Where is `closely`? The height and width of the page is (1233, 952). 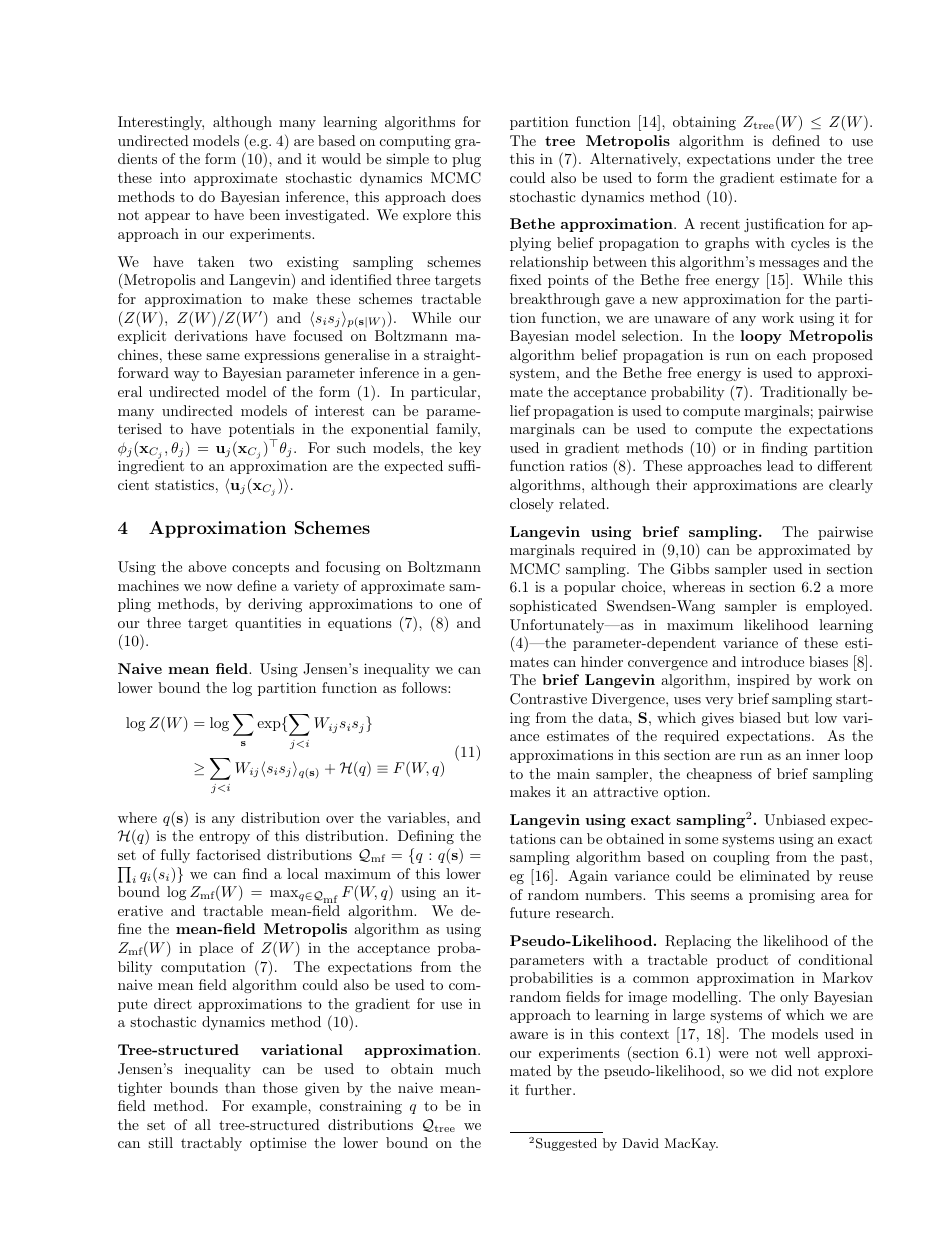
closely is located at coordinates (532, 505).
